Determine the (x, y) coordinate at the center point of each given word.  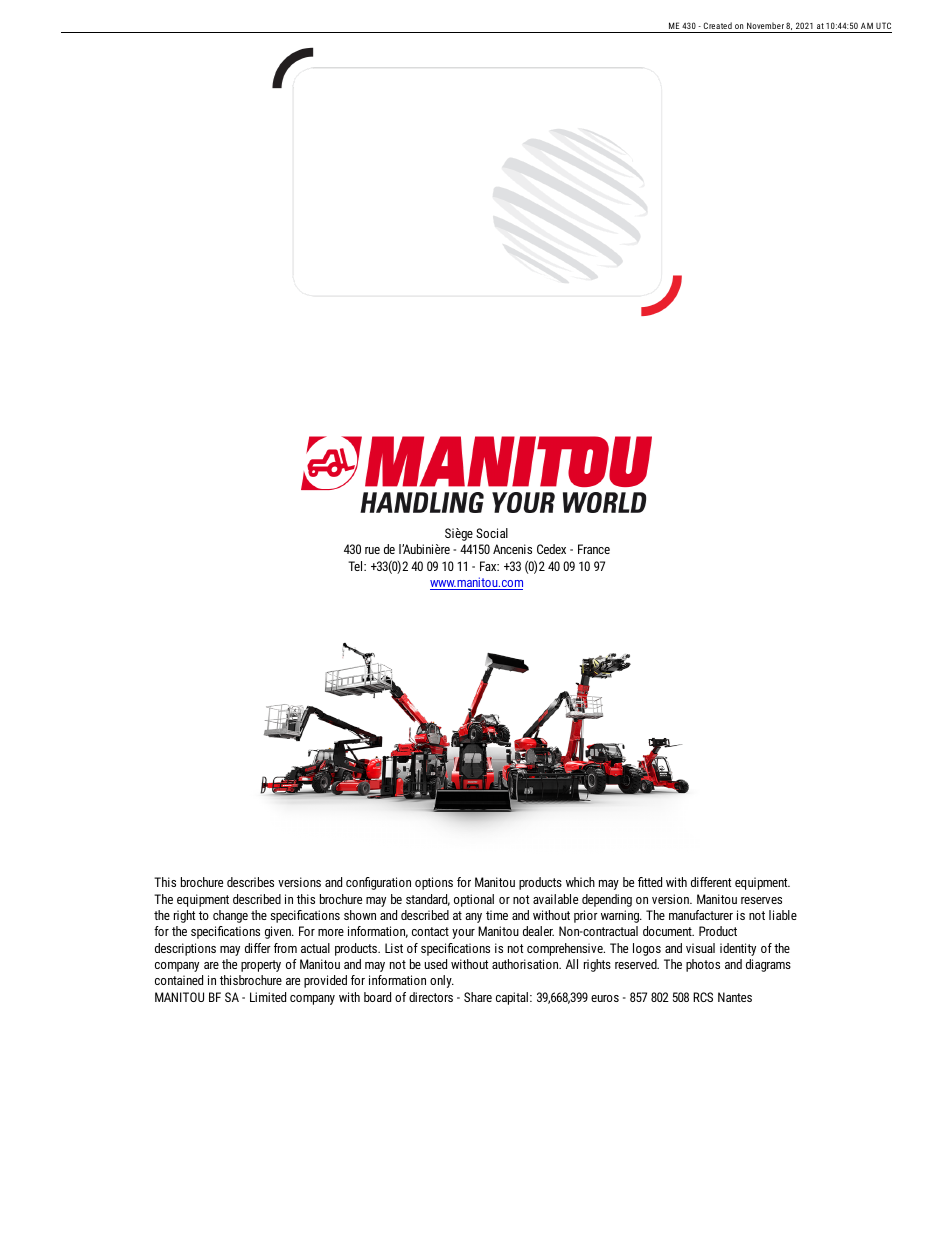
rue (372, 550)
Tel (356, 566)
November (765, 27)
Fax (489, 566)
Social (492, 533)
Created (717, 27)
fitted (650, 882)
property (261, 966)
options (434, 883)
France (594, 549)
